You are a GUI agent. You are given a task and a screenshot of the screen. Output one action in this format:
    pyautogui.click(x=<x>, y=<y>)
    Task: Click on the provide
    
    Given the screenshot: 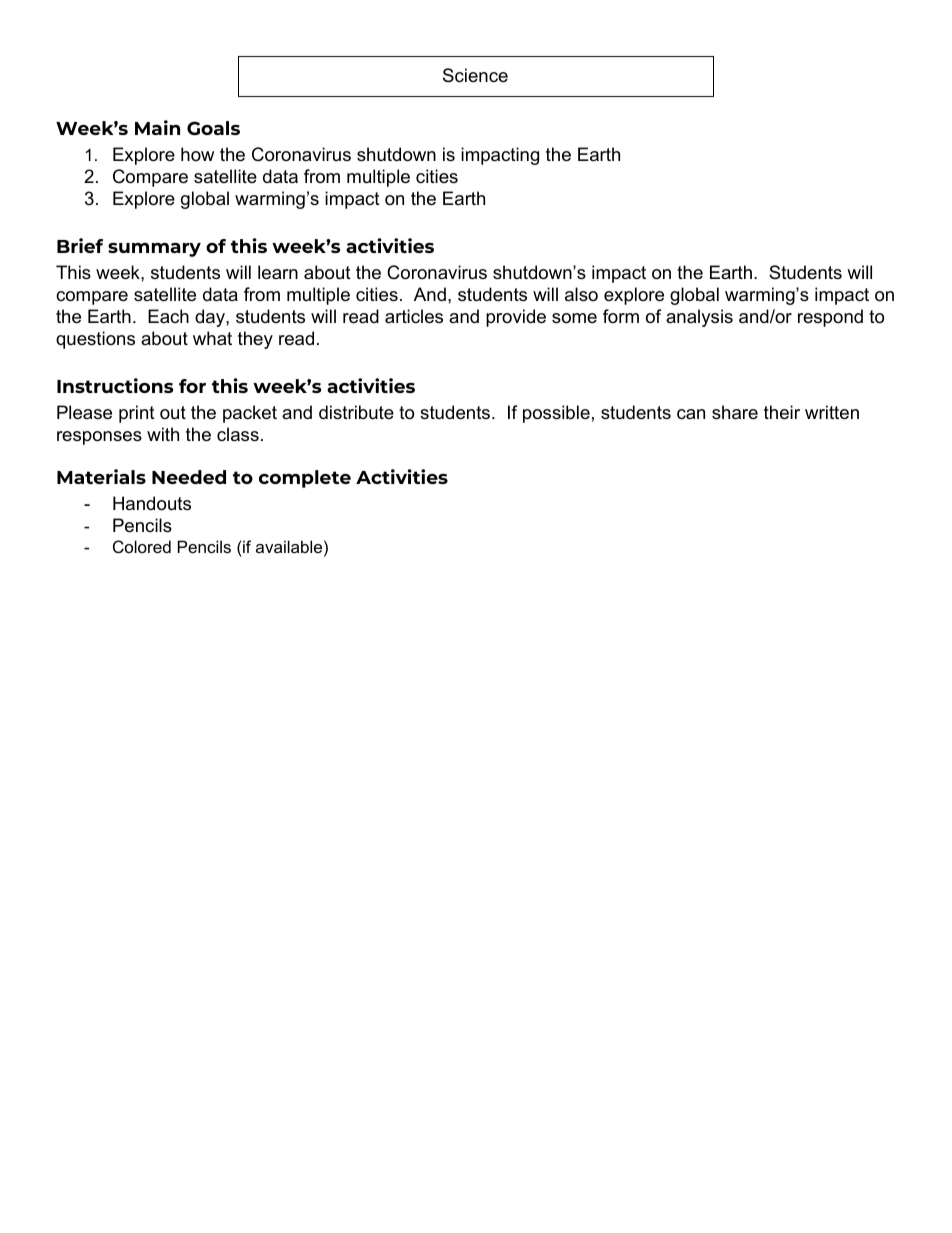 What is the action you would take?
    pyautogui.click(x=516, y=318)
